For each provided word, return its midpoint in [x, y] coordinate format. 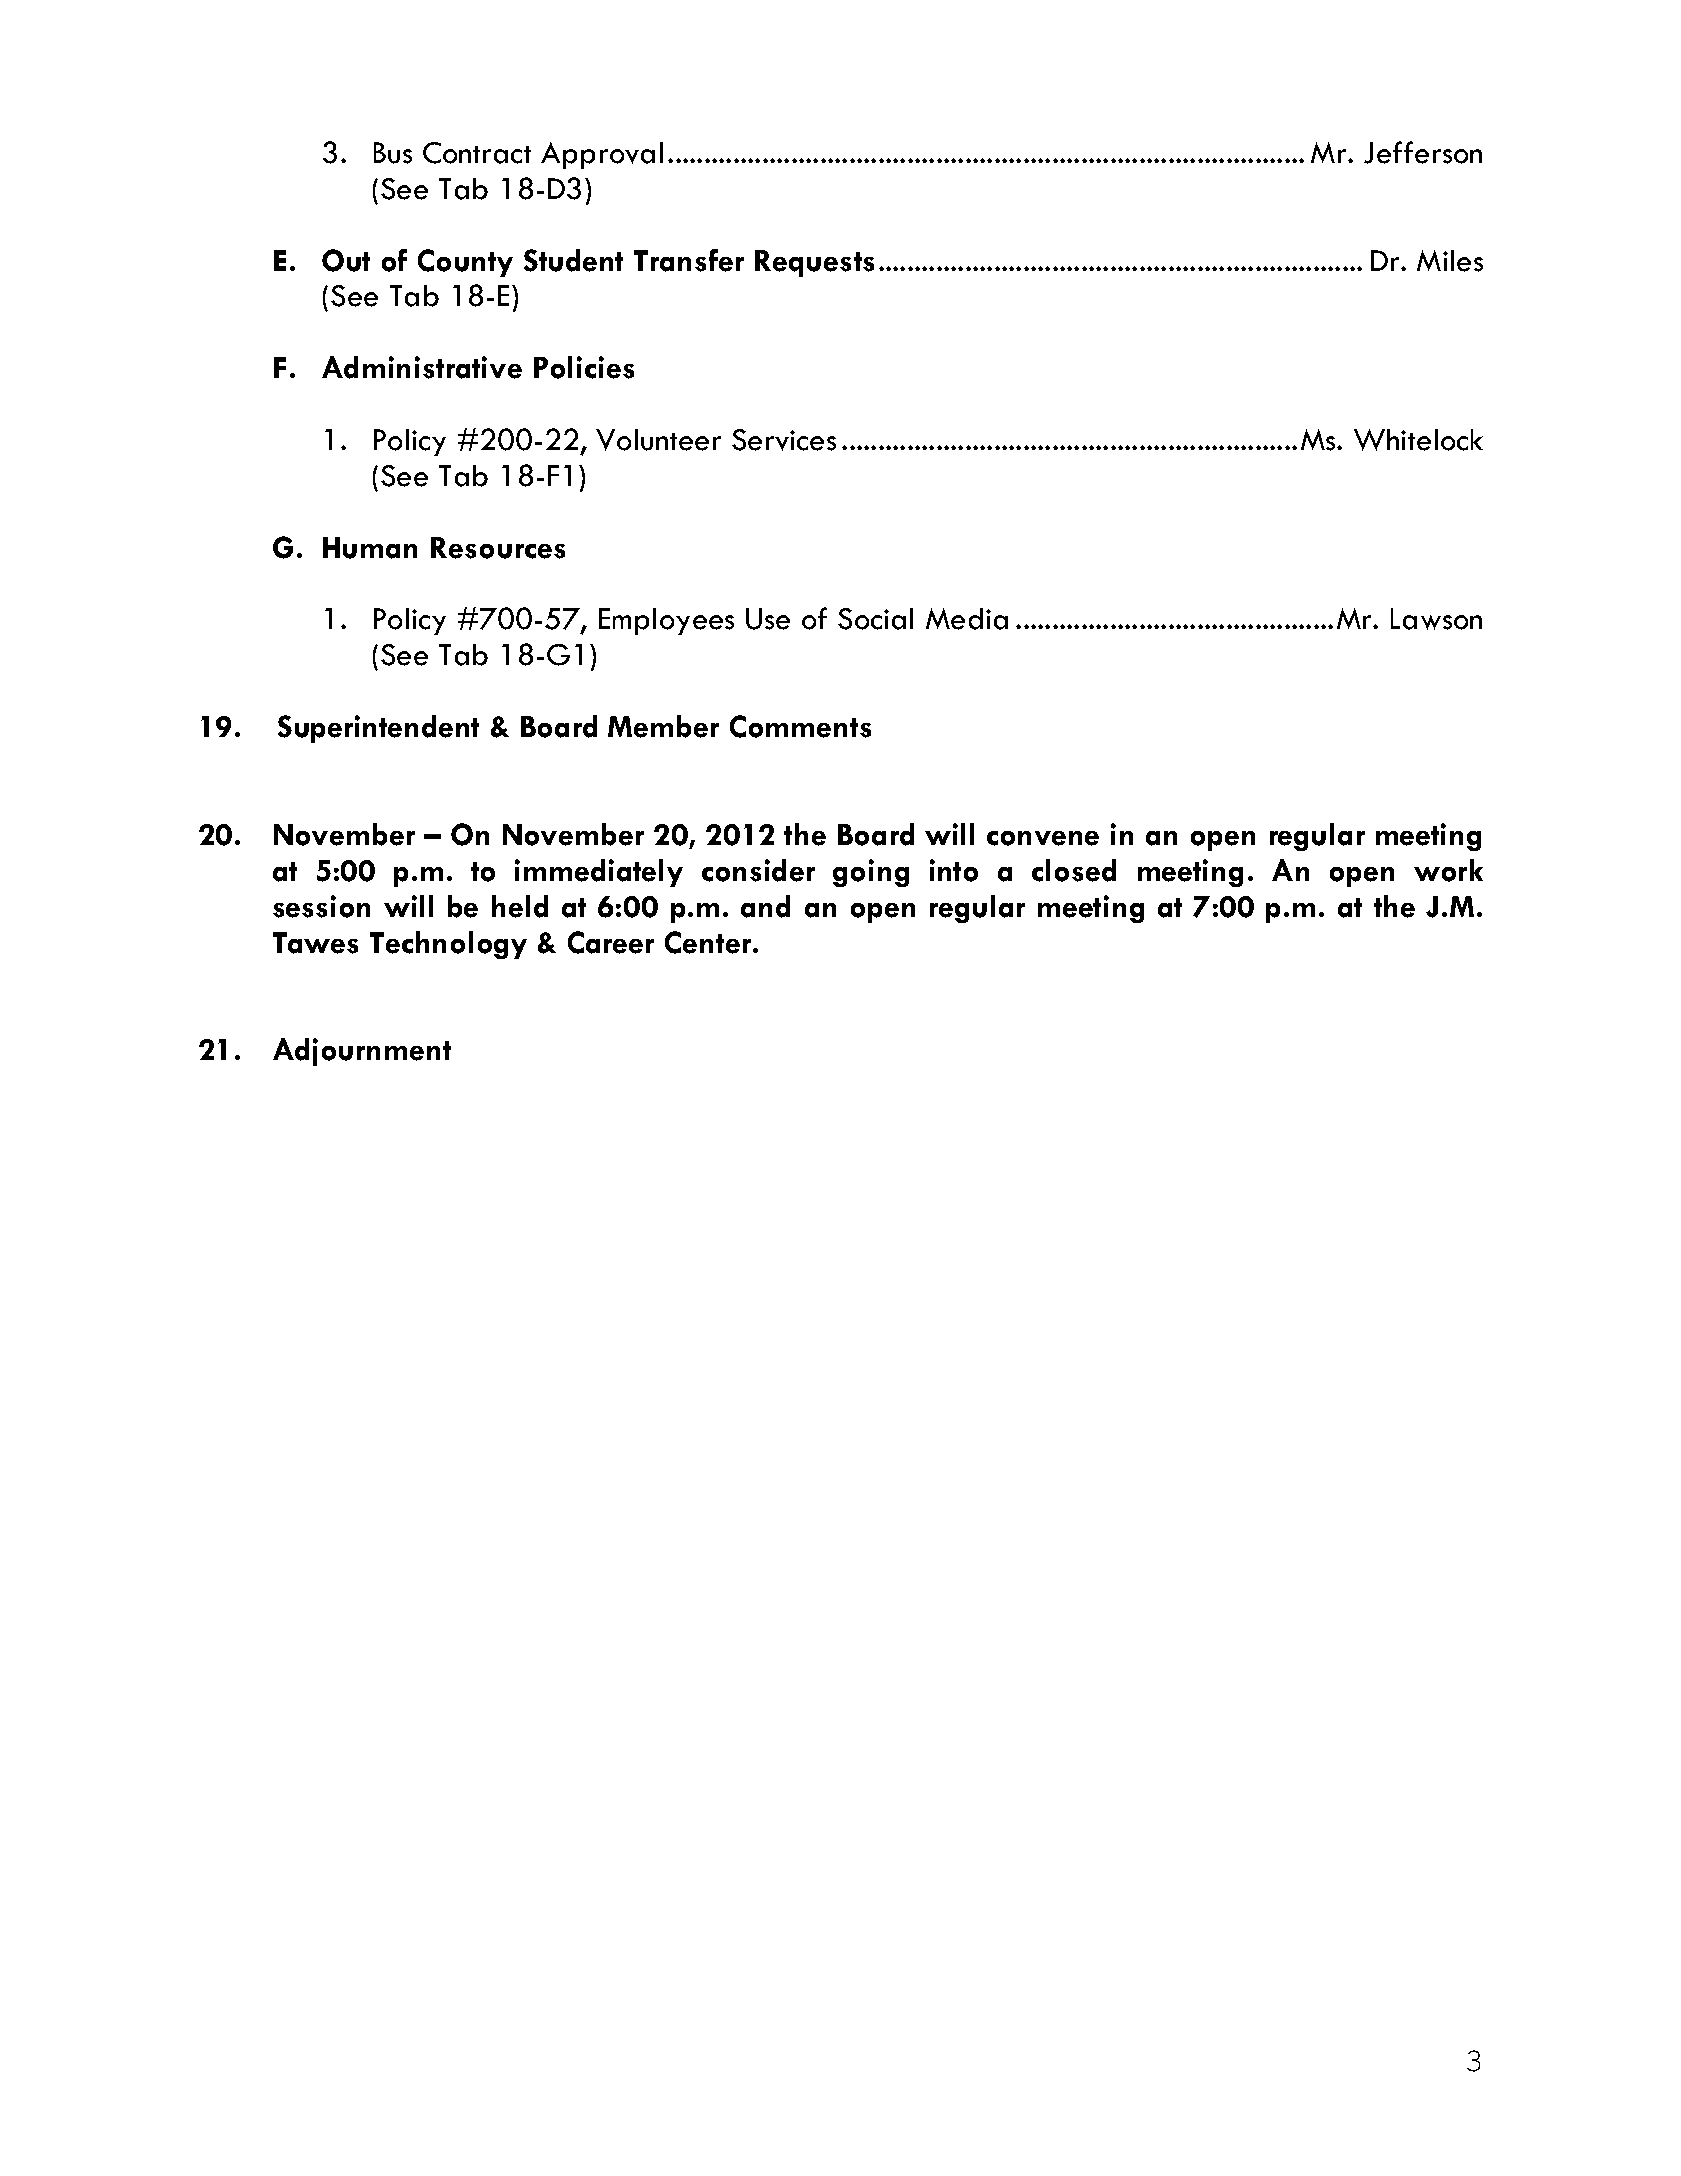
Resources [498, 548]
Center [708, 942]
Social [875, 619]
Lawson [1436, 619]
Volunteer [658, 440]
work [1448, 870]
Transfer [689, 260]
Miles [1450, 261]
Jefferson [1423, 152]
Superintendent [378, 729]
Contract [477, 153]
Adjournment [362, 1052]
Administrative [422, 367]
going [871, 873]
